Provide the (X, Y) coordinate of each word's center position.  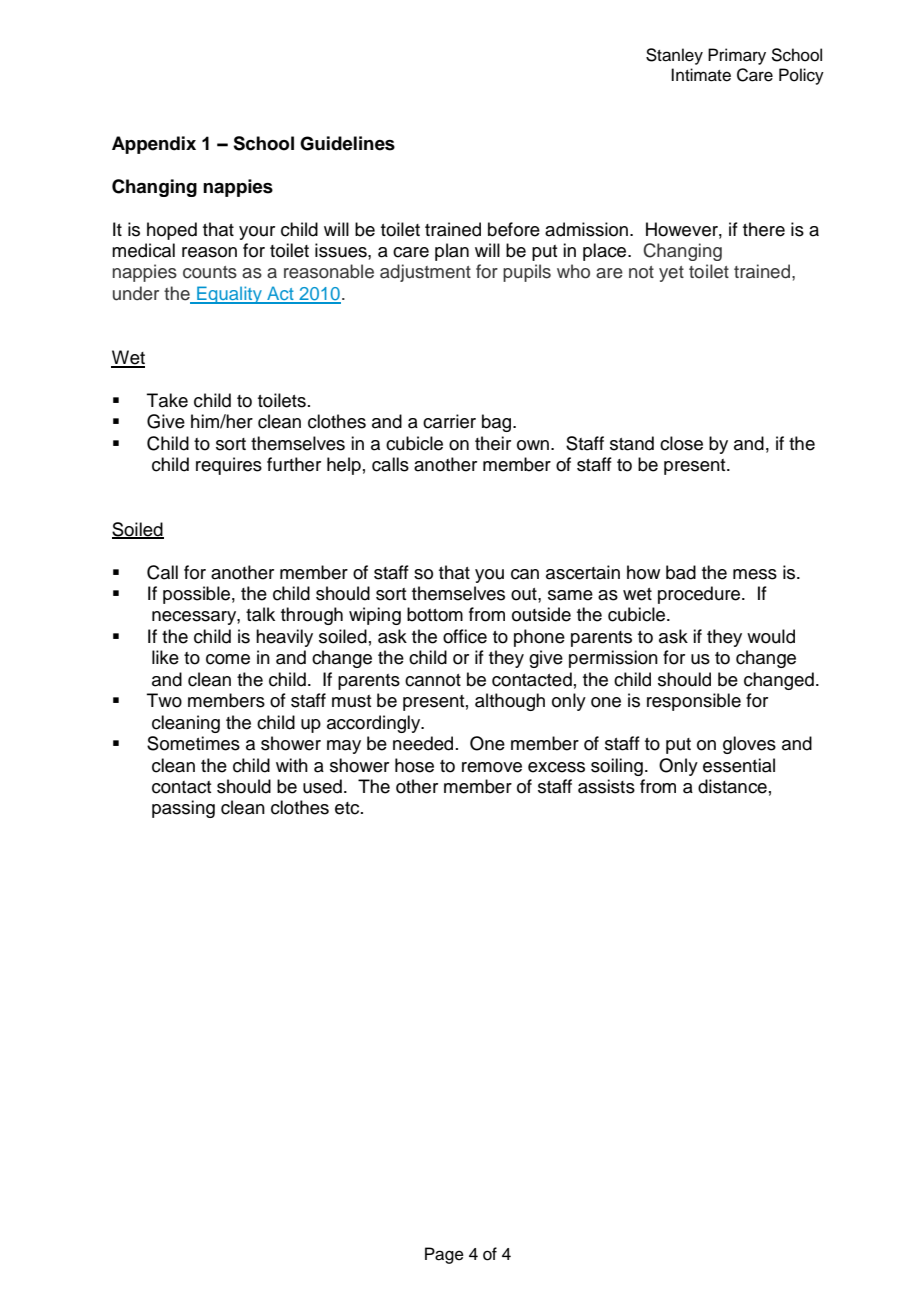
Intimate (701, 75)
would (771, 636)
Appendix (154, 145)
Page (444, 1255)
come (228, 659)
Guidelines (347, 143)
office (465, 636)
